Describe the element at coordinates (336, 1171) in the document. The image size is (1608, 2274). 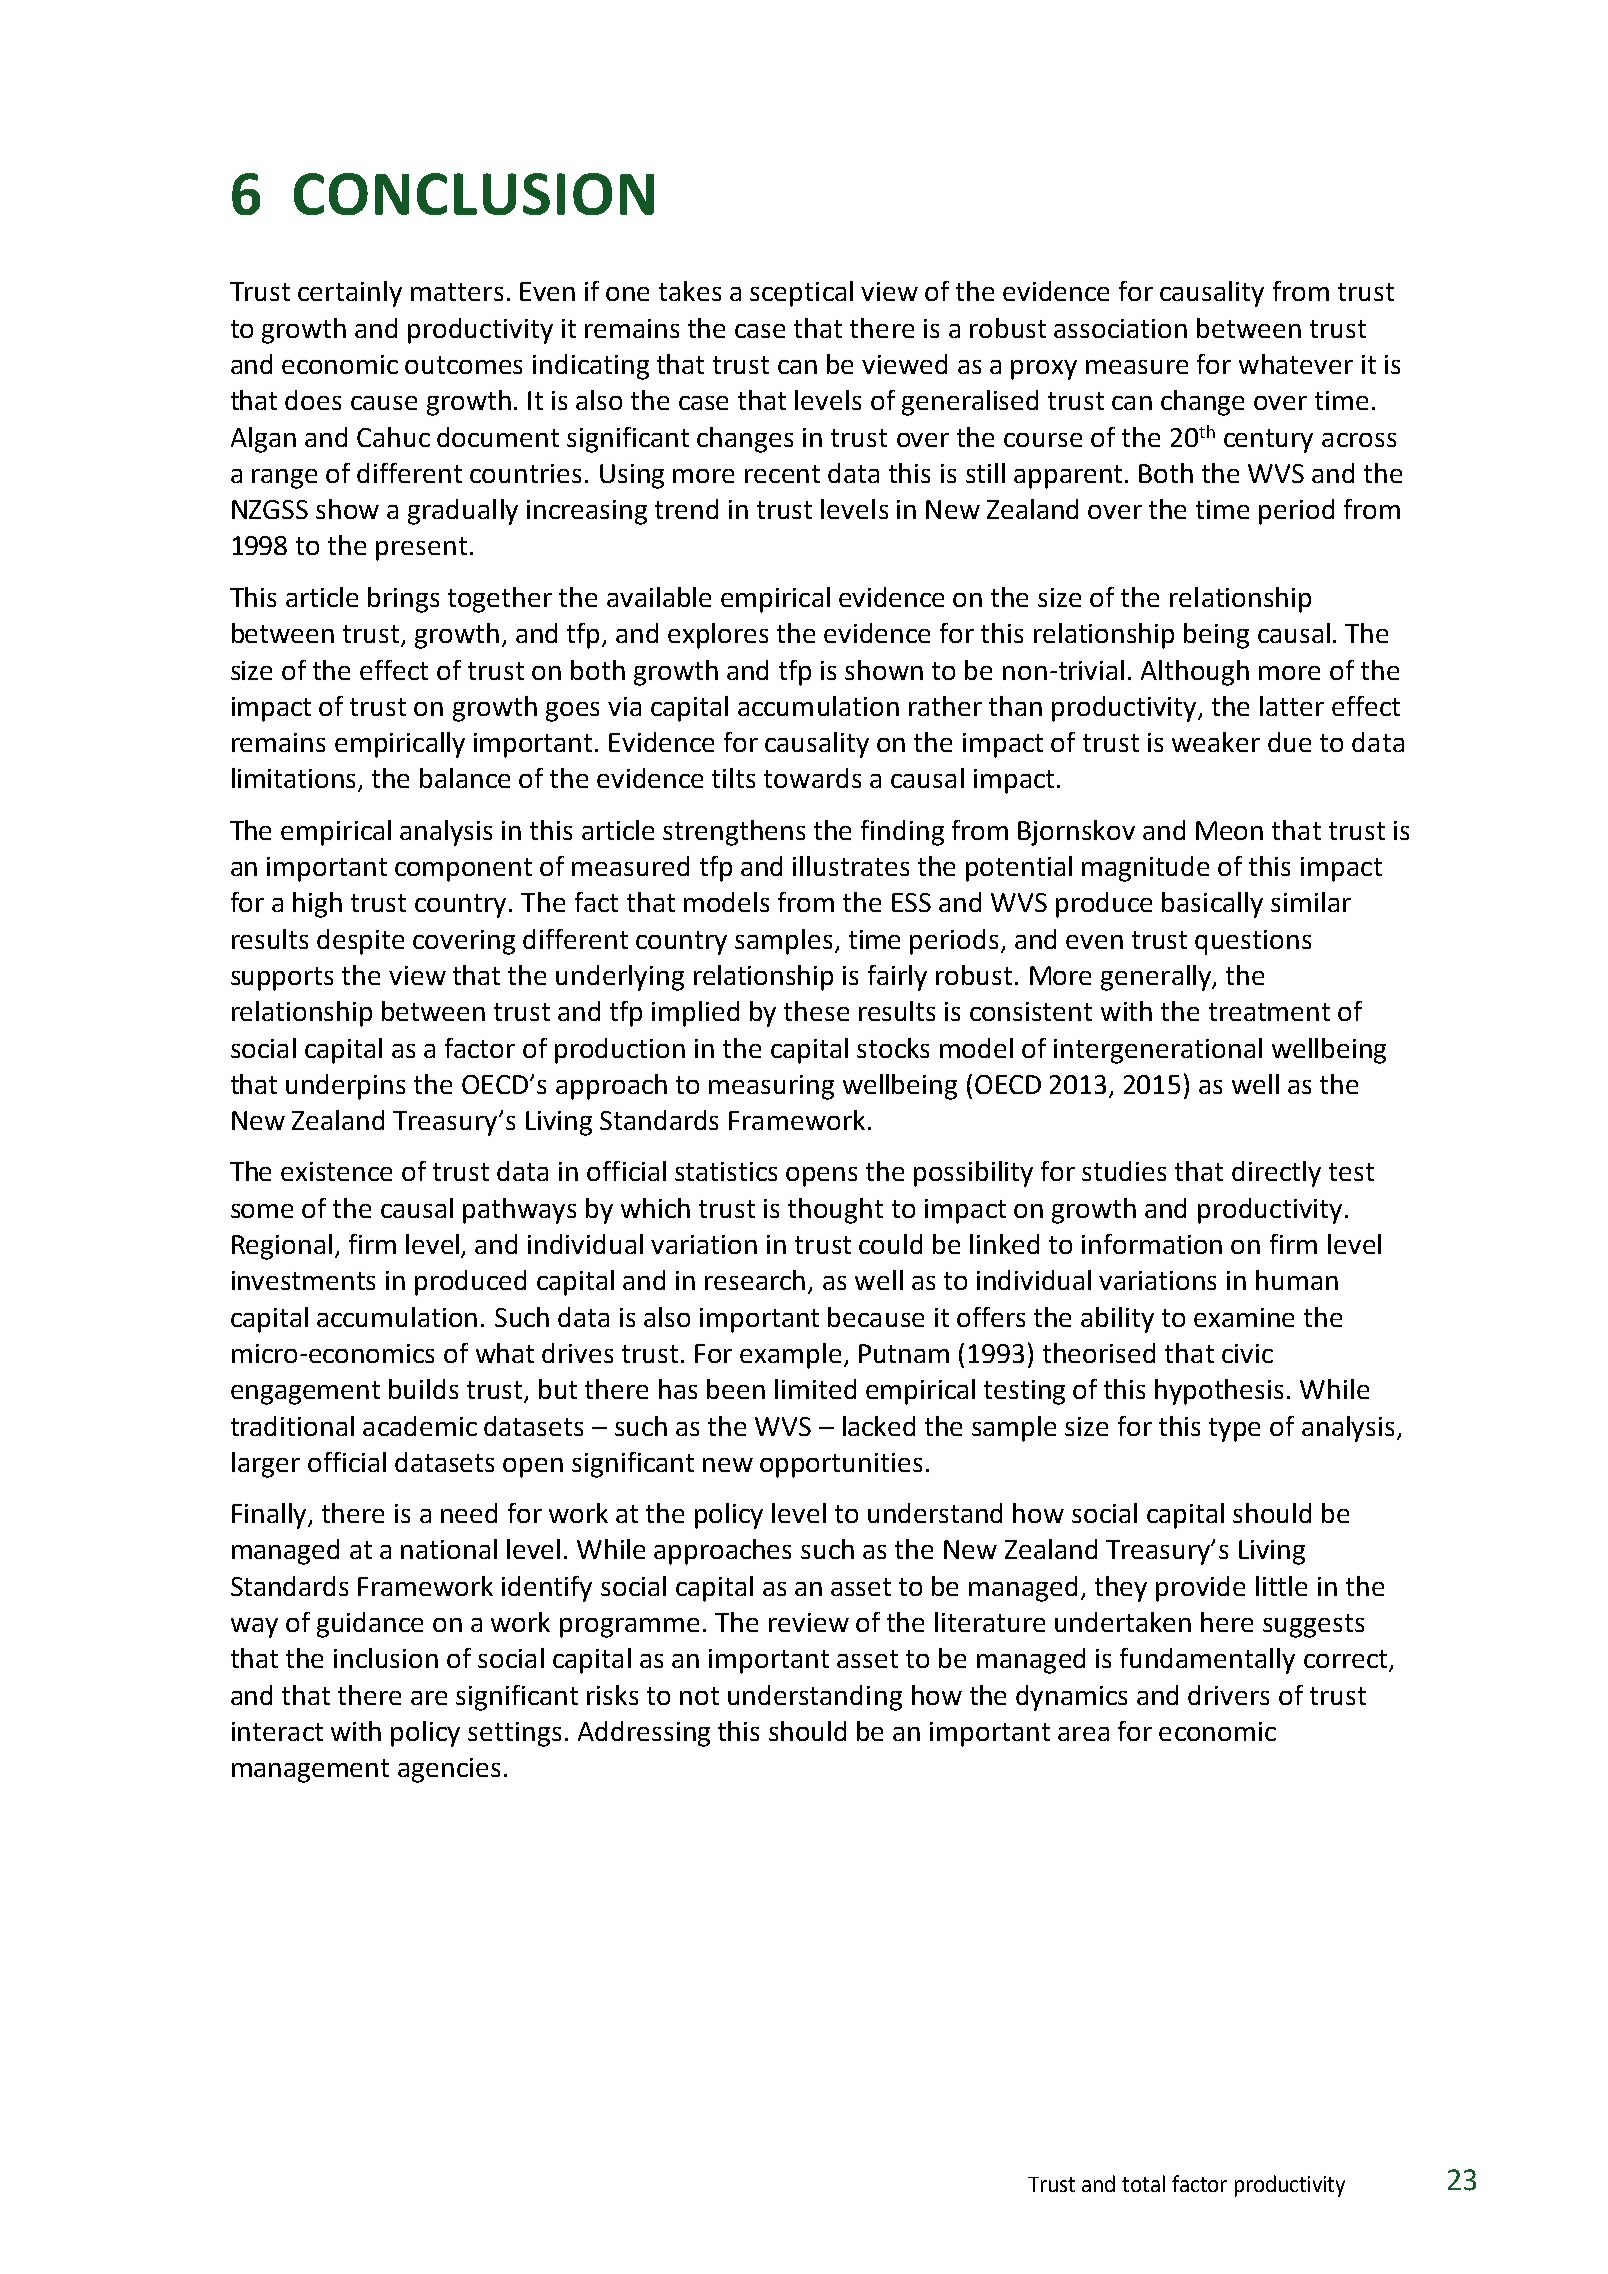
I see `existence` at that location.
